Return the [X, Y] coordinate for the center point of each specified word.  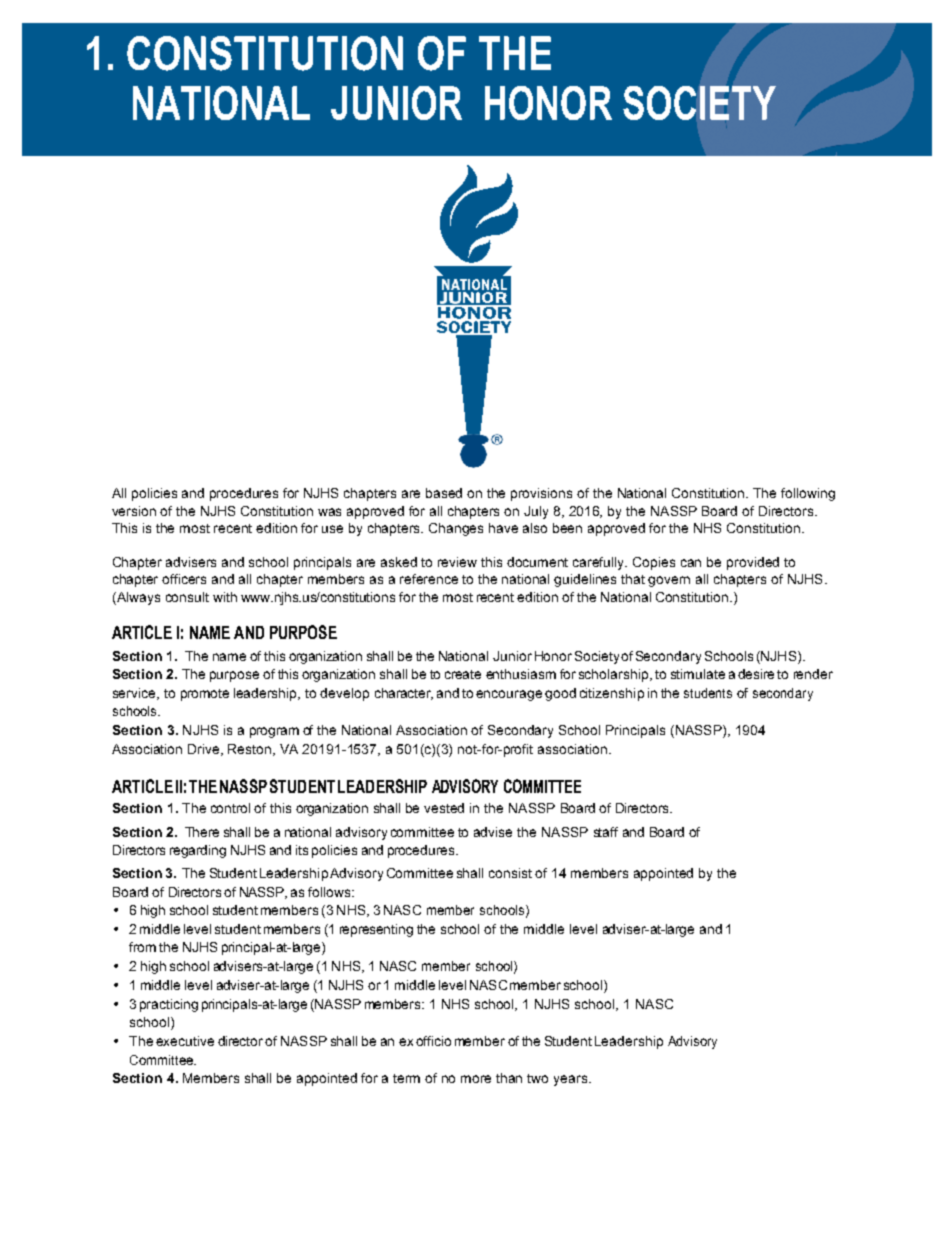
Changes [456, 529]
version [134, 511]
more [476, 1079]
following [808, 494]
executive [185, 1041]
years [572, 1080]
